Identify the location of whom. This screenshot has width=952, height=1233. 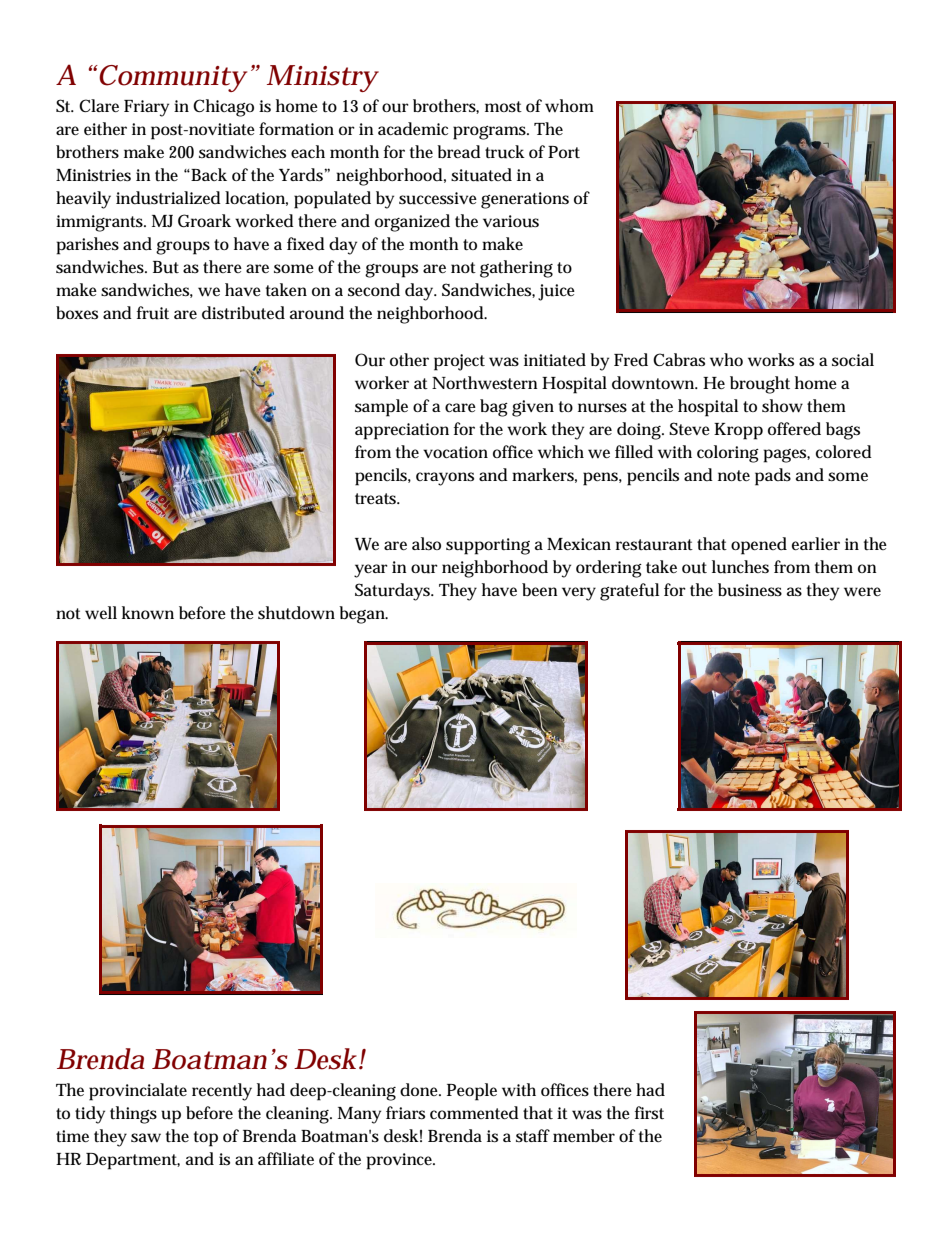
(569, 106).
